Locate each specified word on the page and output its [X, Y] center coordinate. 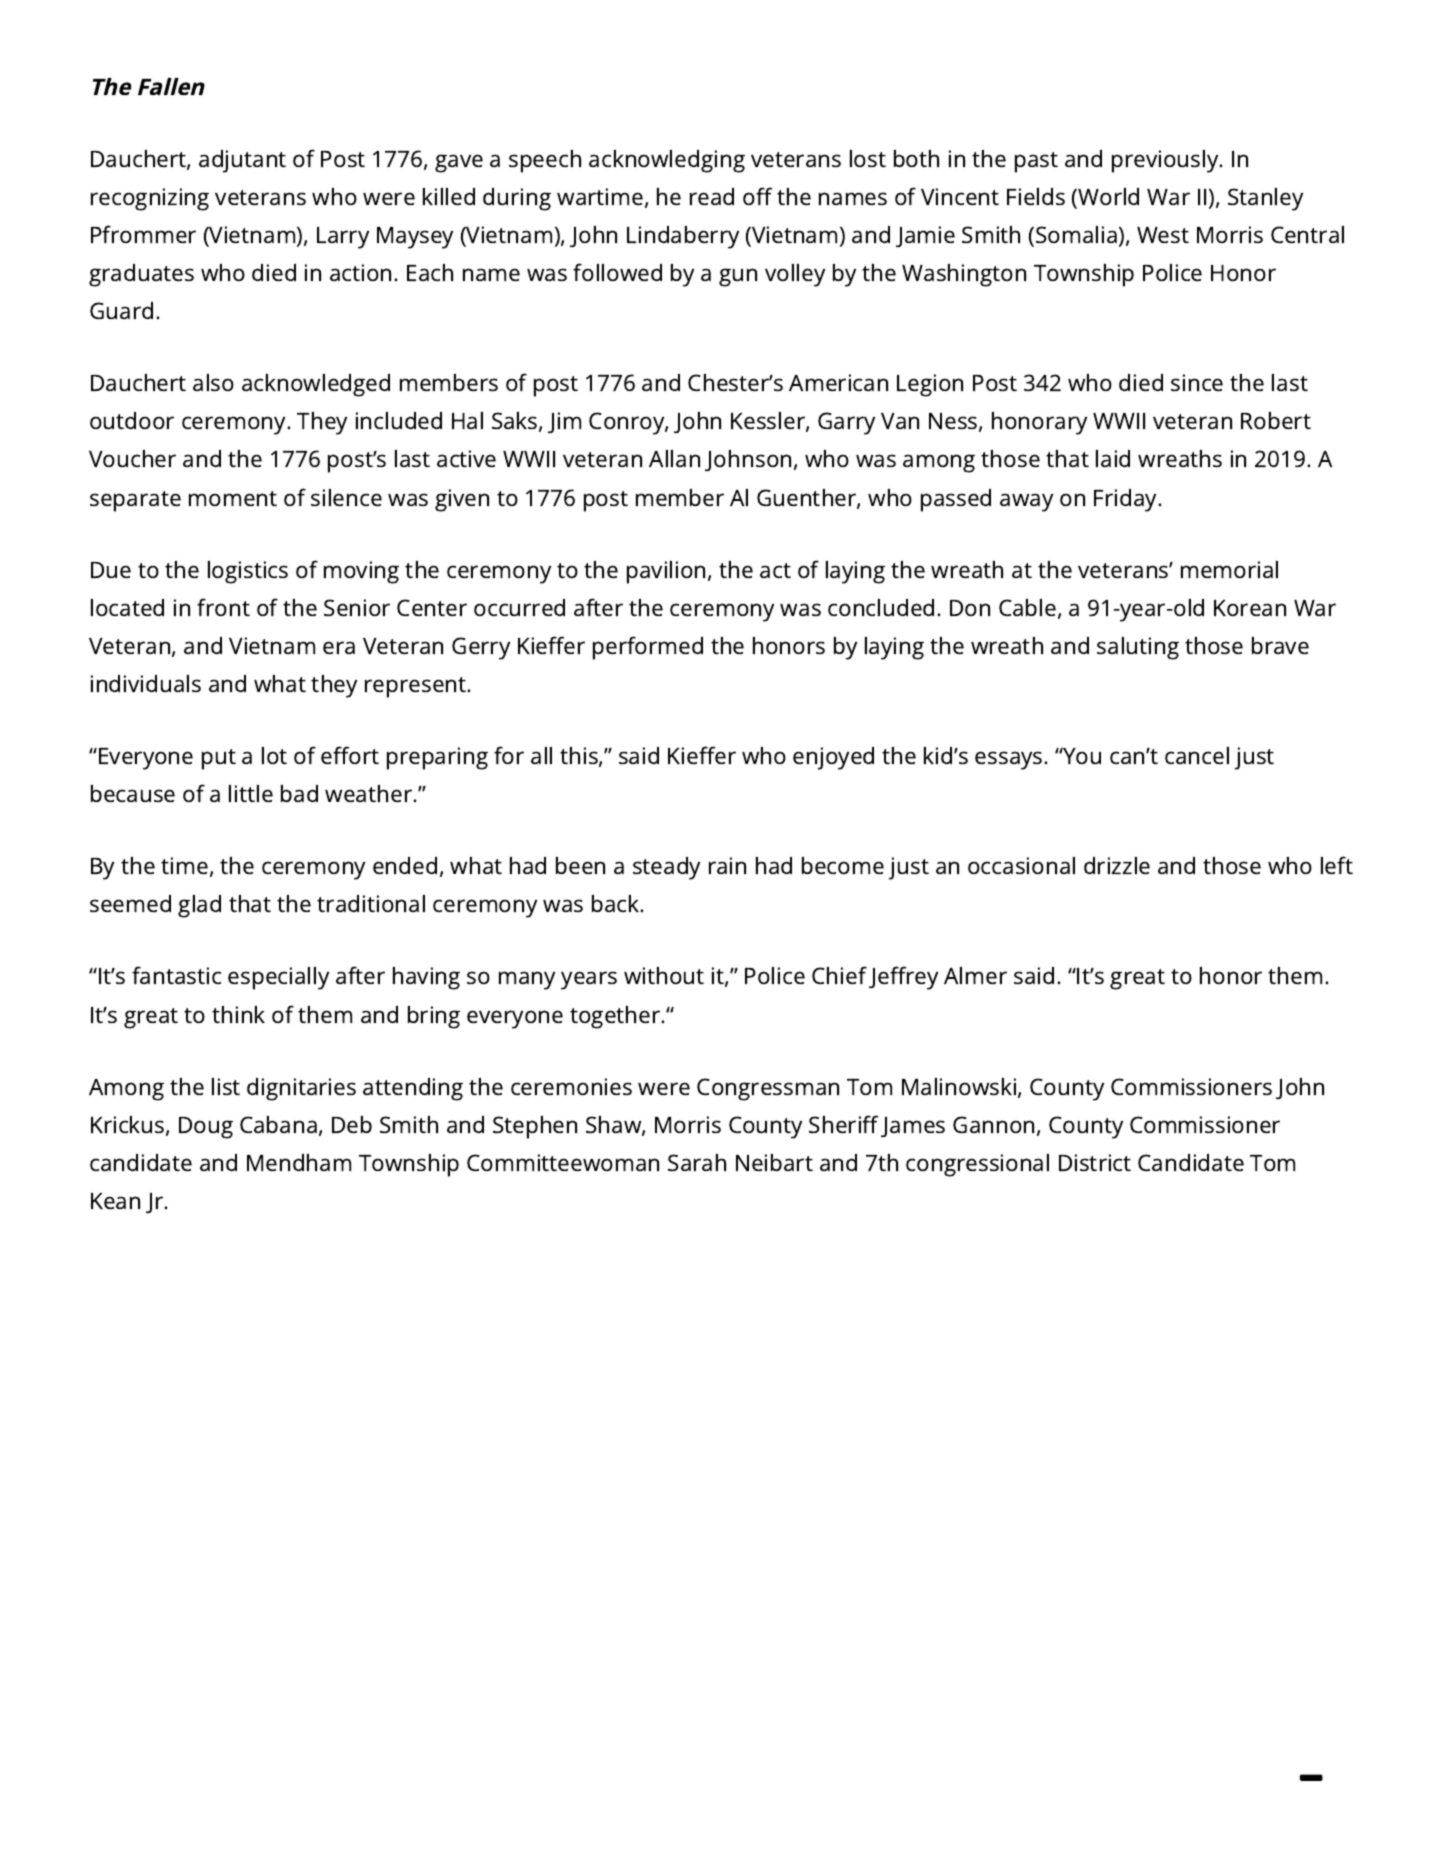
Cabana [278, 1124]
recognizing [150, 199]
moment [233, 498]
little [251, 793]
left [1337, 865]
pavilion [666, 572]
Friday [1127, 500]
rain [727, 865]
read [712, 196]
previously [1166, 161]
